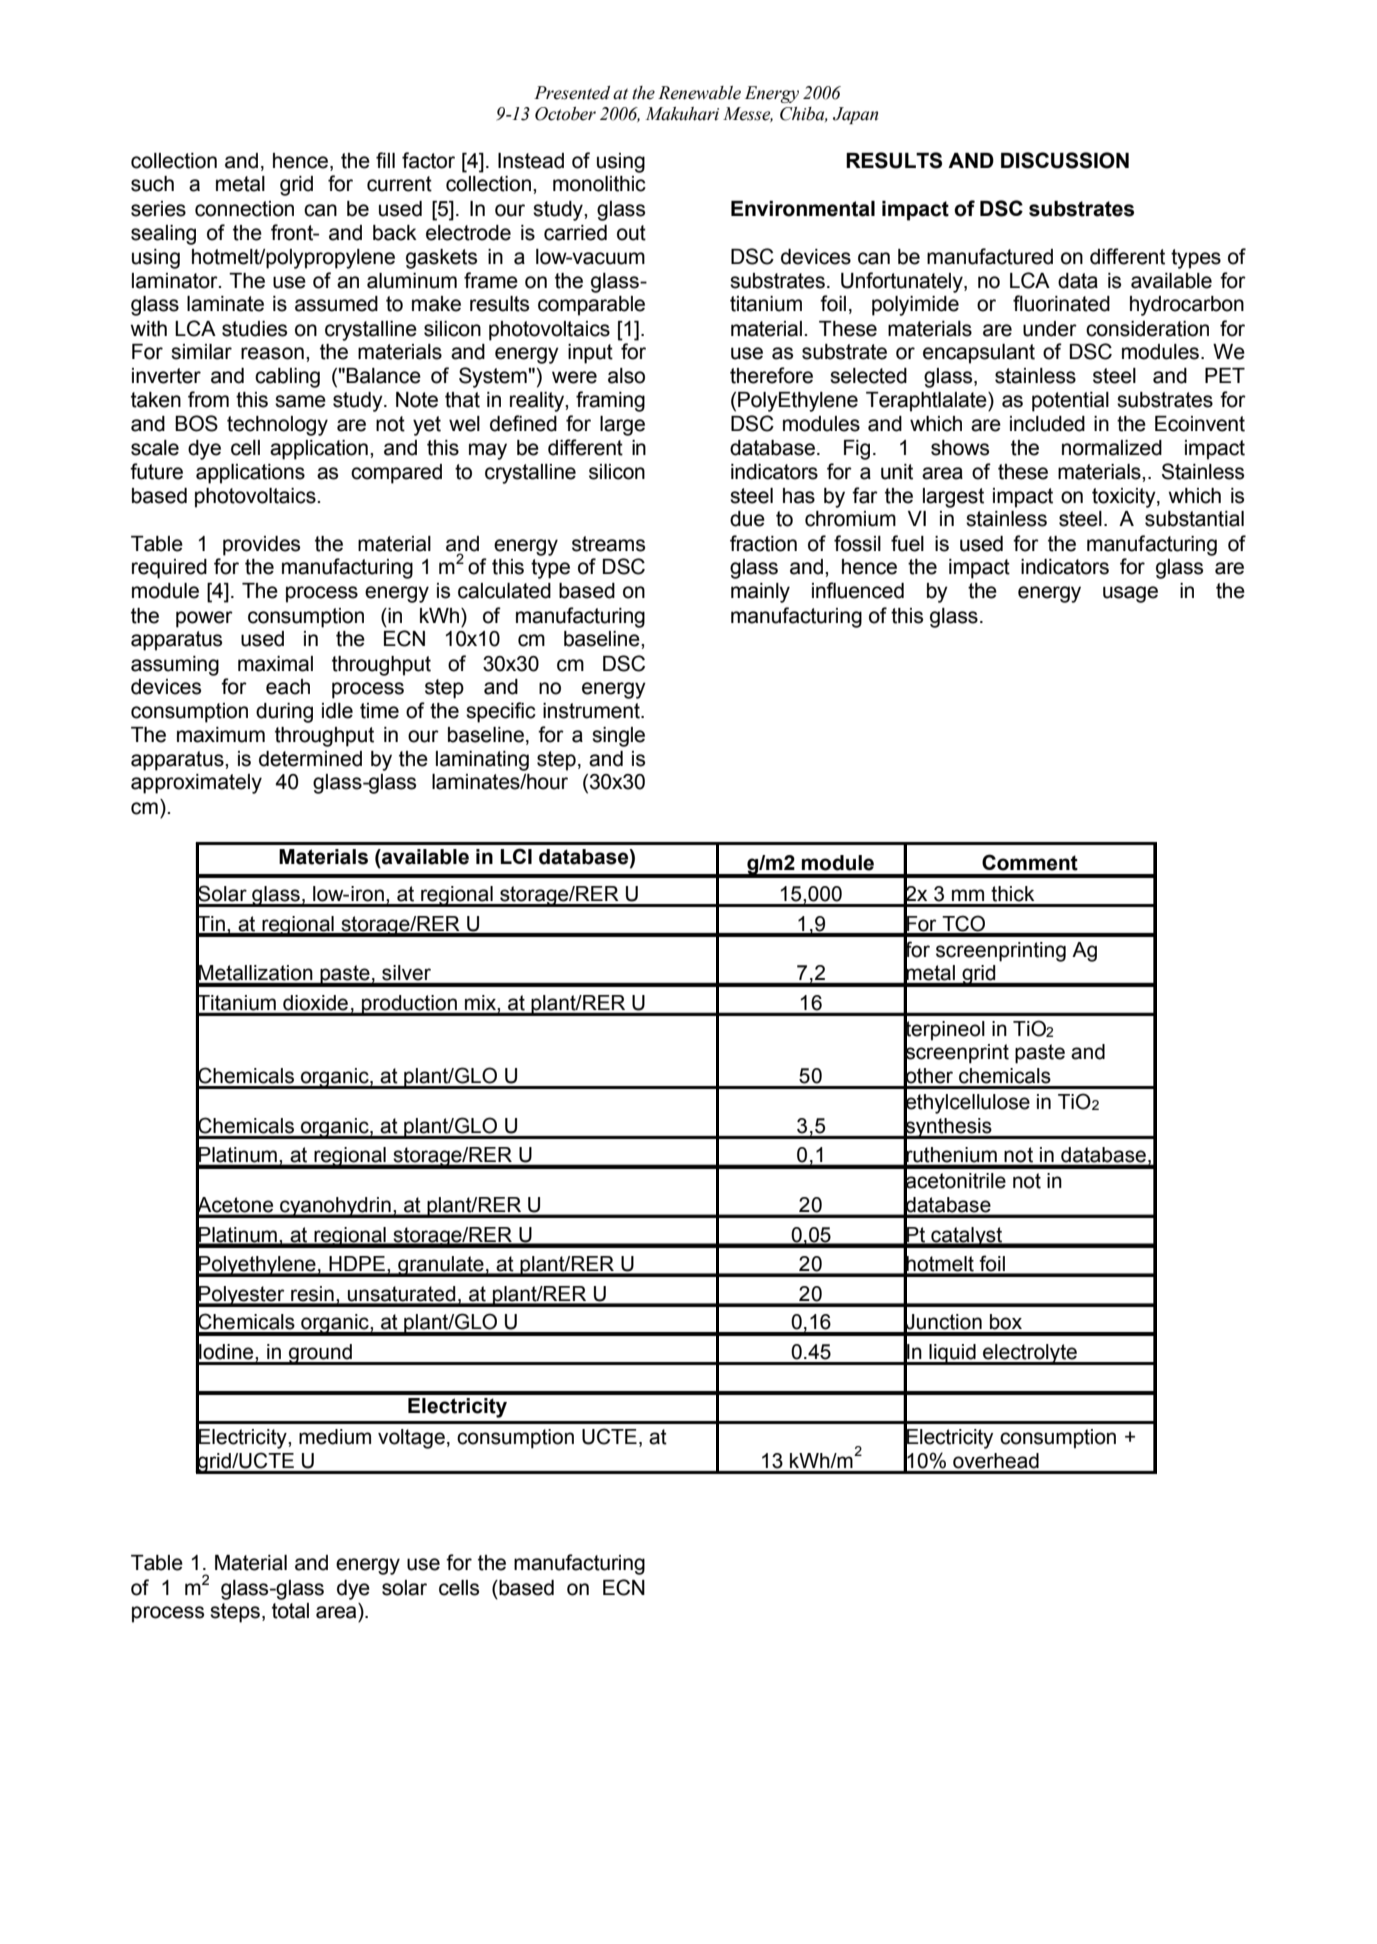 Image resolution: width=1377 pixels, height=1944 pixels. What do you see at coordinates (320, 1354) in the image?
I see `ground` at bounding box center [320, 1354].
